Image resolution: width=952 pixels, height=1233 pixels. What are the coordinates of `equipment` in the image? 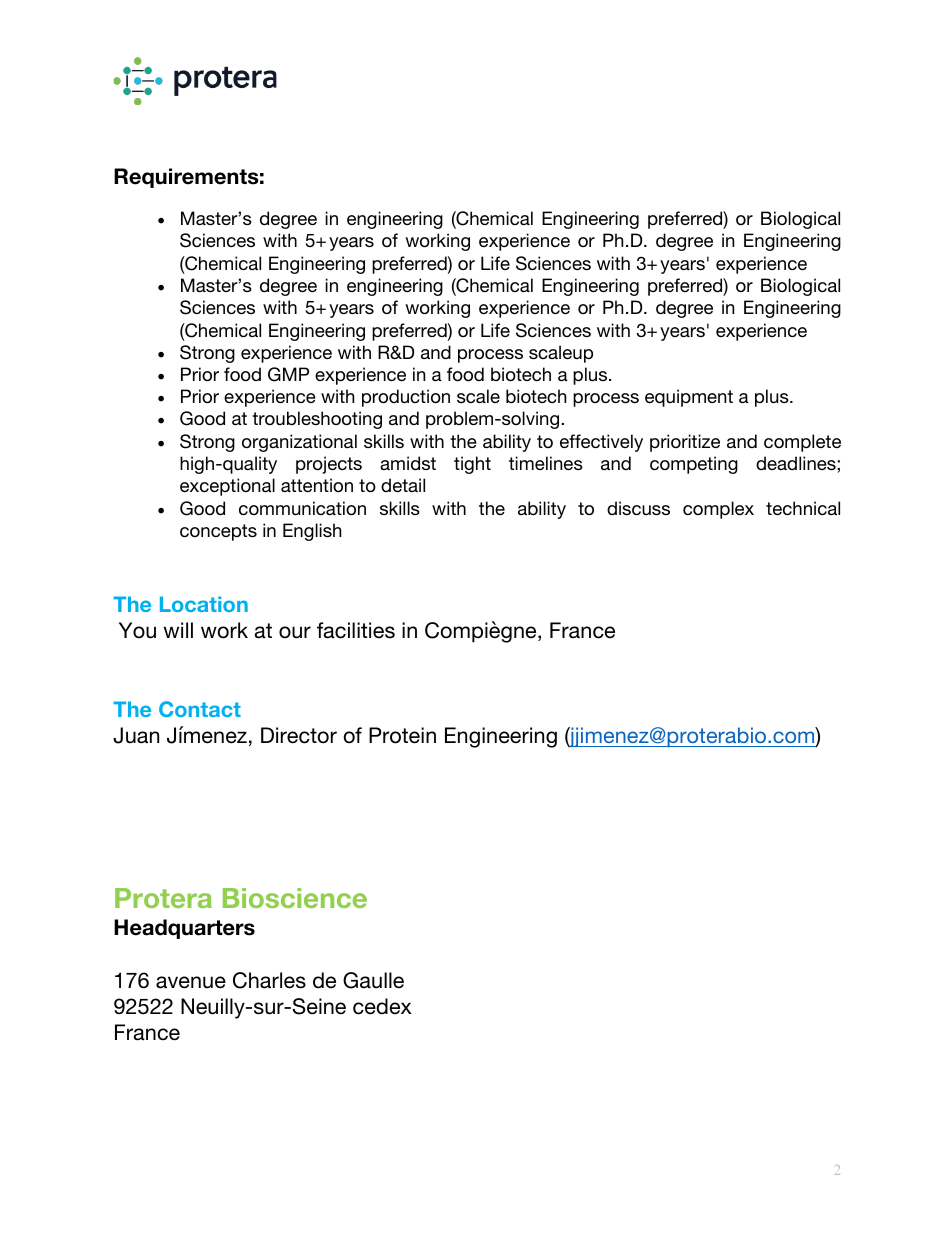 It's located at (689, 398).
